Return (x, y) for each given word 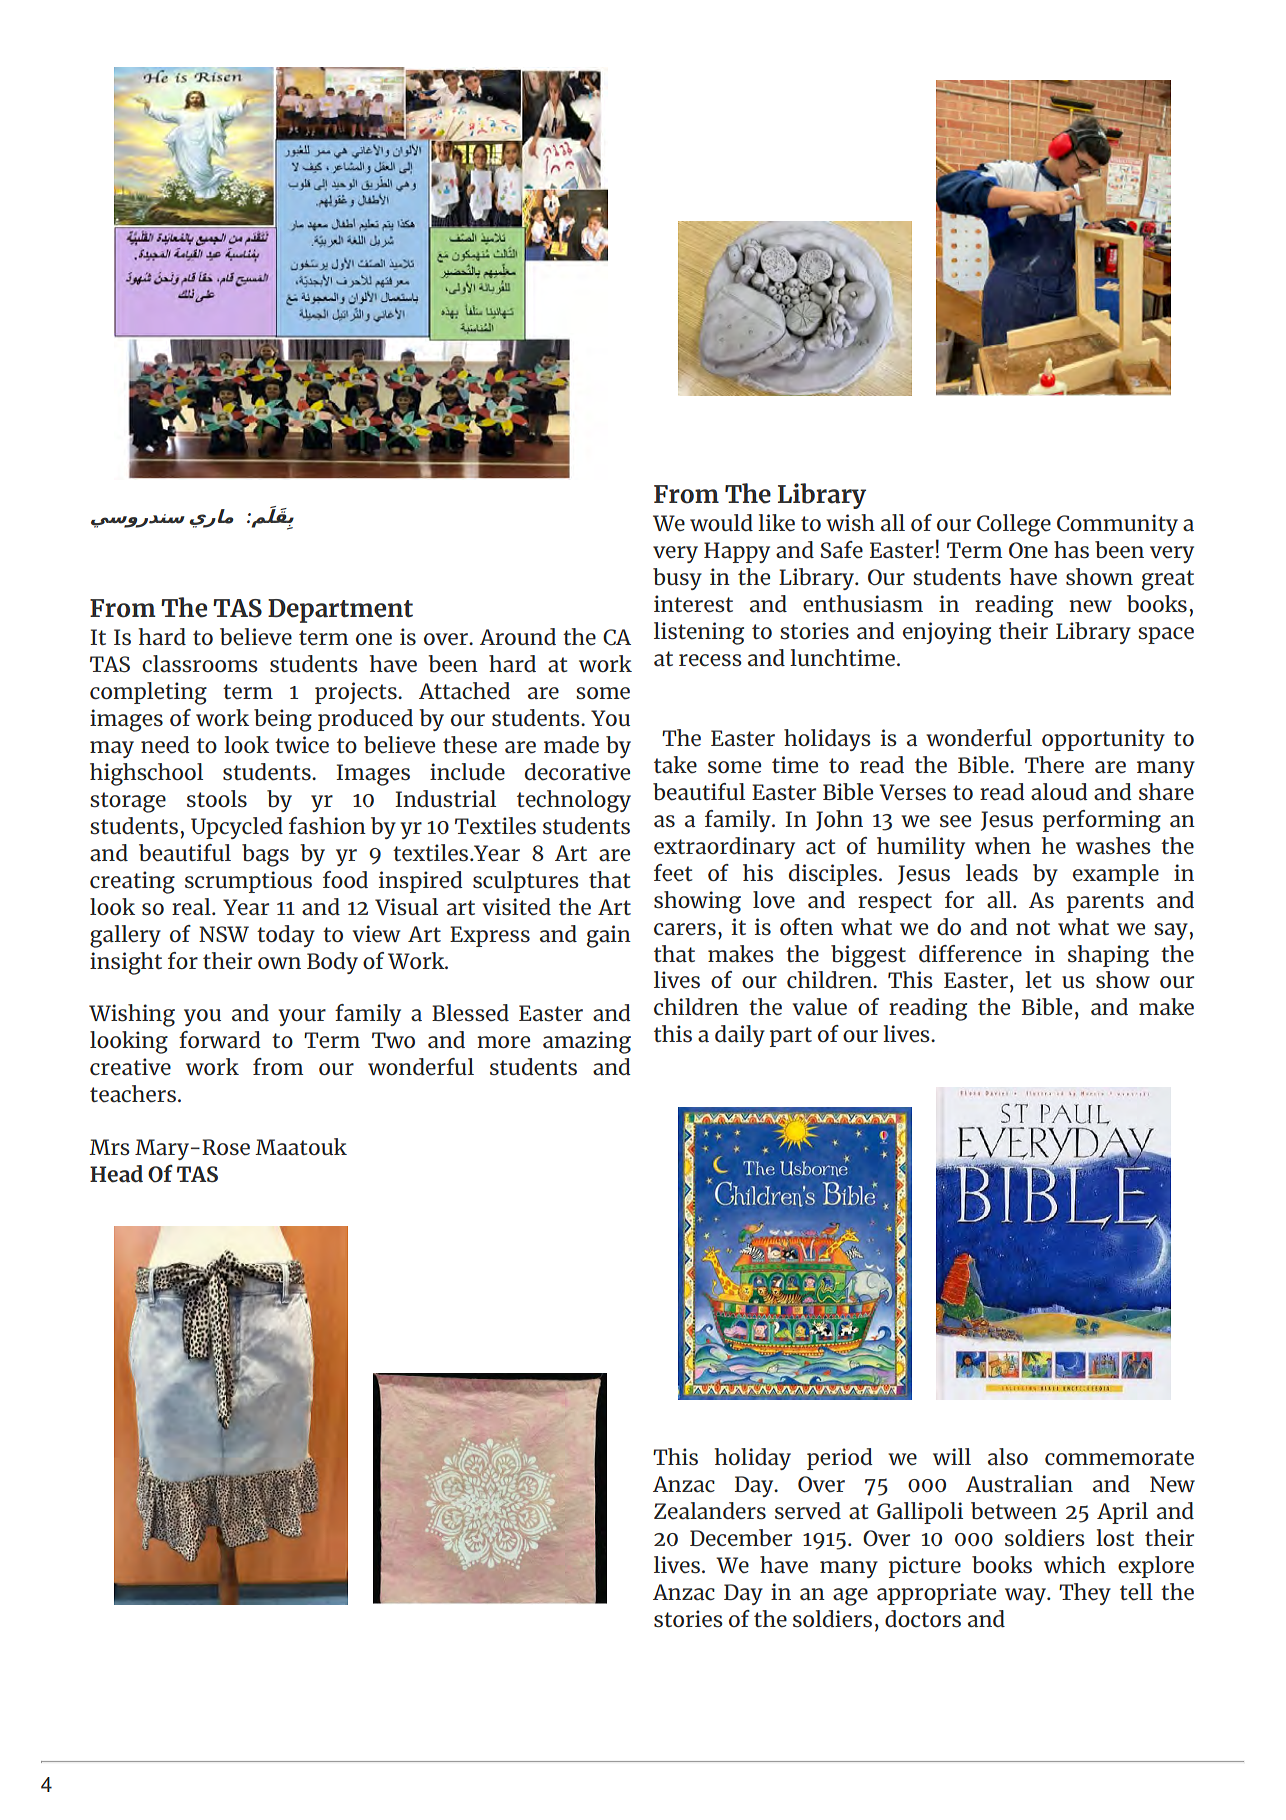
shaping (1108, 956)
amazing (587, 1042)
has (1071, 550)
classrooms (200, 664)
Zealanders (710, 1511)
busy (677, 579)
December (741, 1538)
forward (220, 1040)
